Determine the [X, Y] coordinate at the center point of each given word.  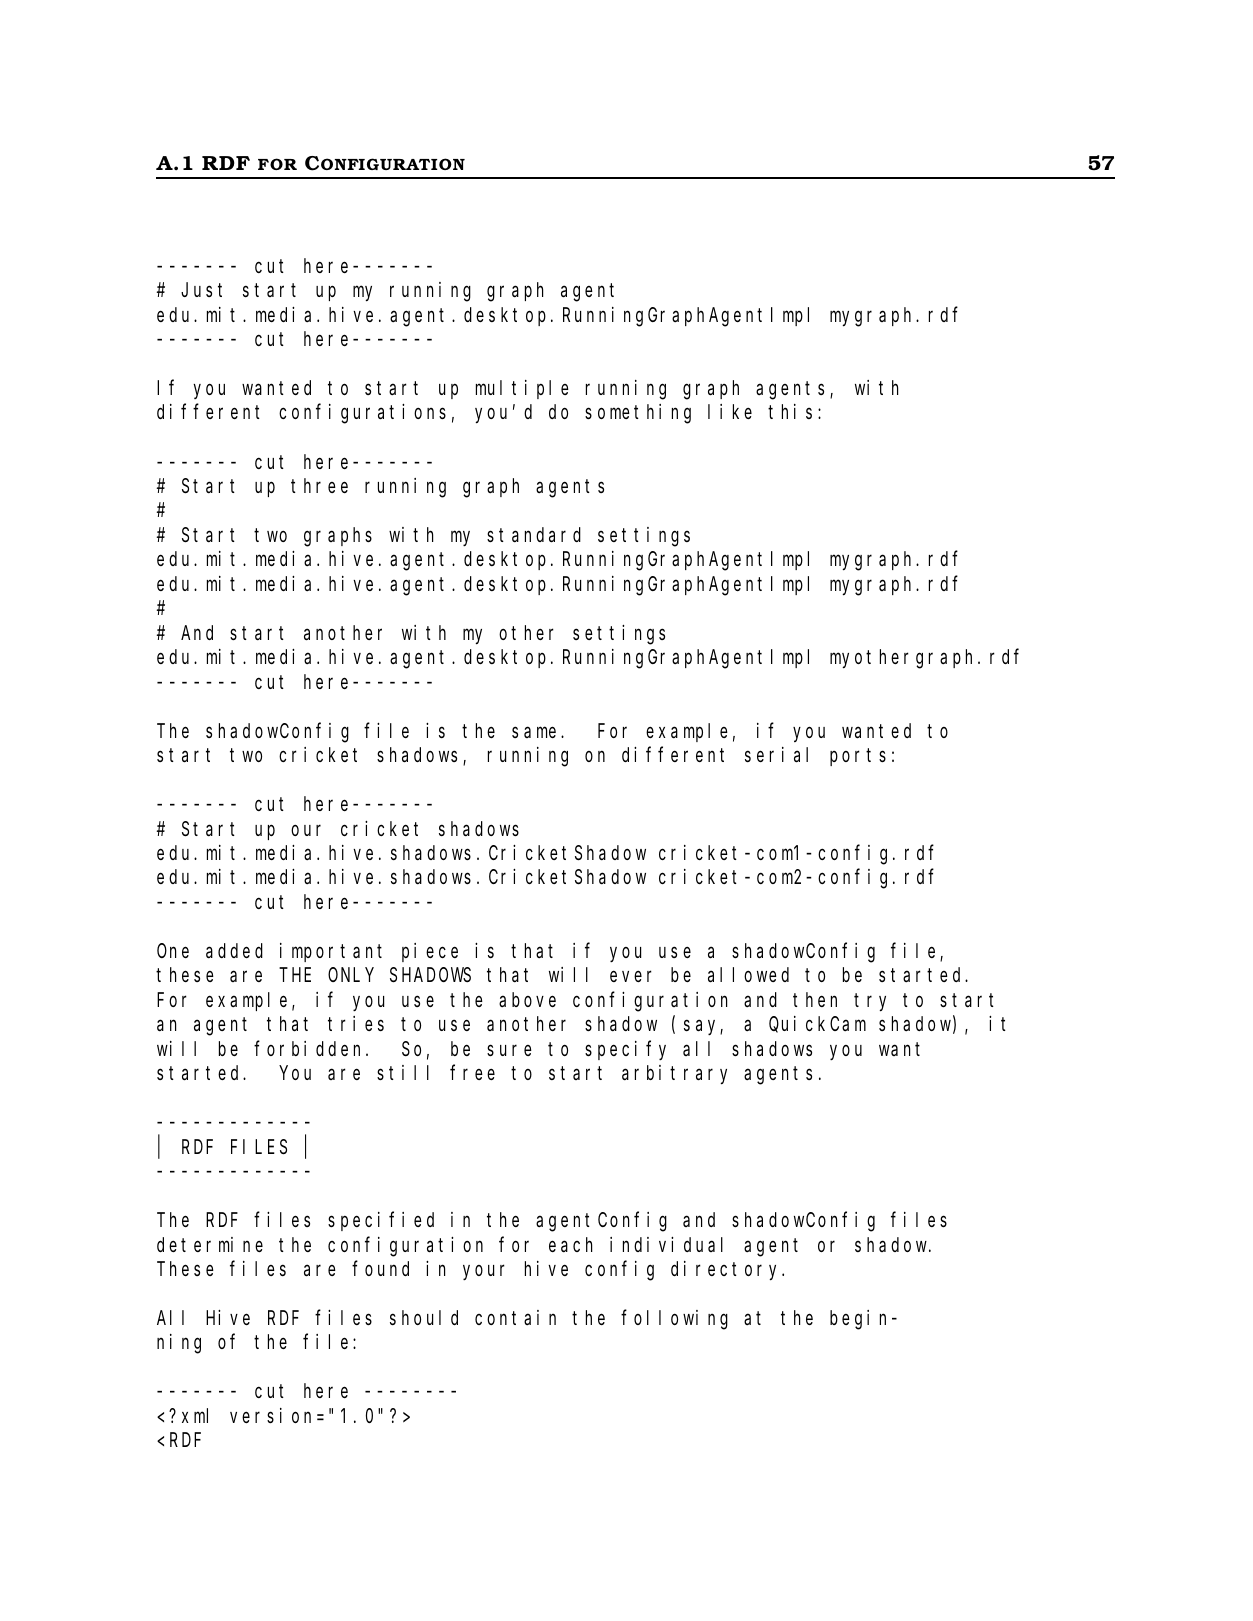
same [537, 732]
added [234, 950]
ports [858, 757]
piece [430, 952]
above [527, 999]
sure [509, 1050]
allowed [748, 975]
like [730, 411]
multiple [522, 389]
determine [210, 1244]
